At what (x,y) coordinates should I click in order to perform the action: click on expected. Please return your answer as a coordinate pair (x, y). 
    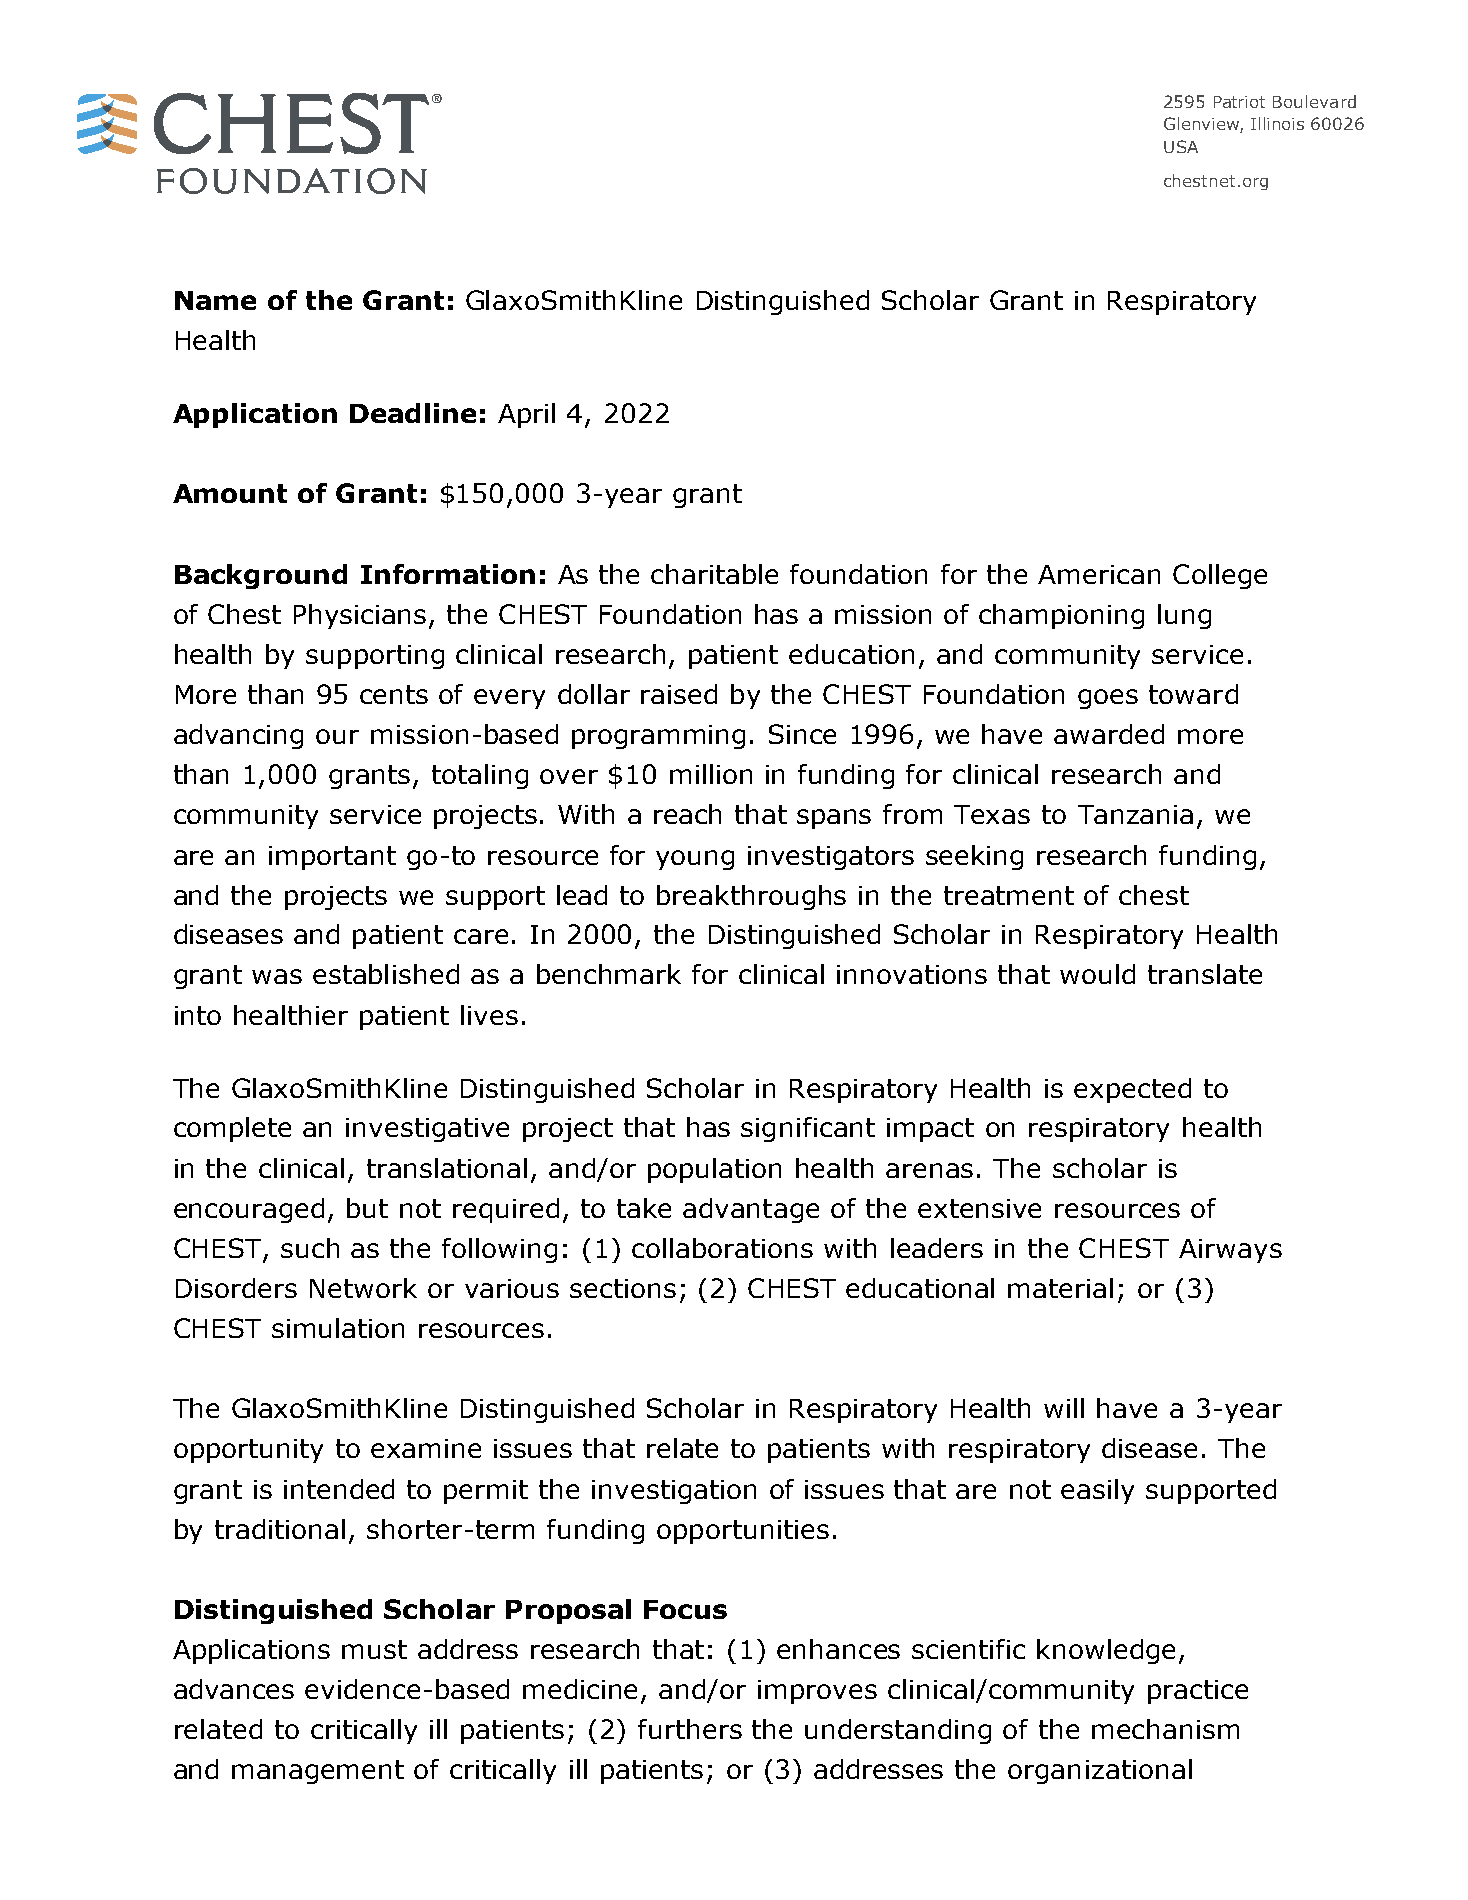
    Looking at the image, I should click on (1132, 1090).
